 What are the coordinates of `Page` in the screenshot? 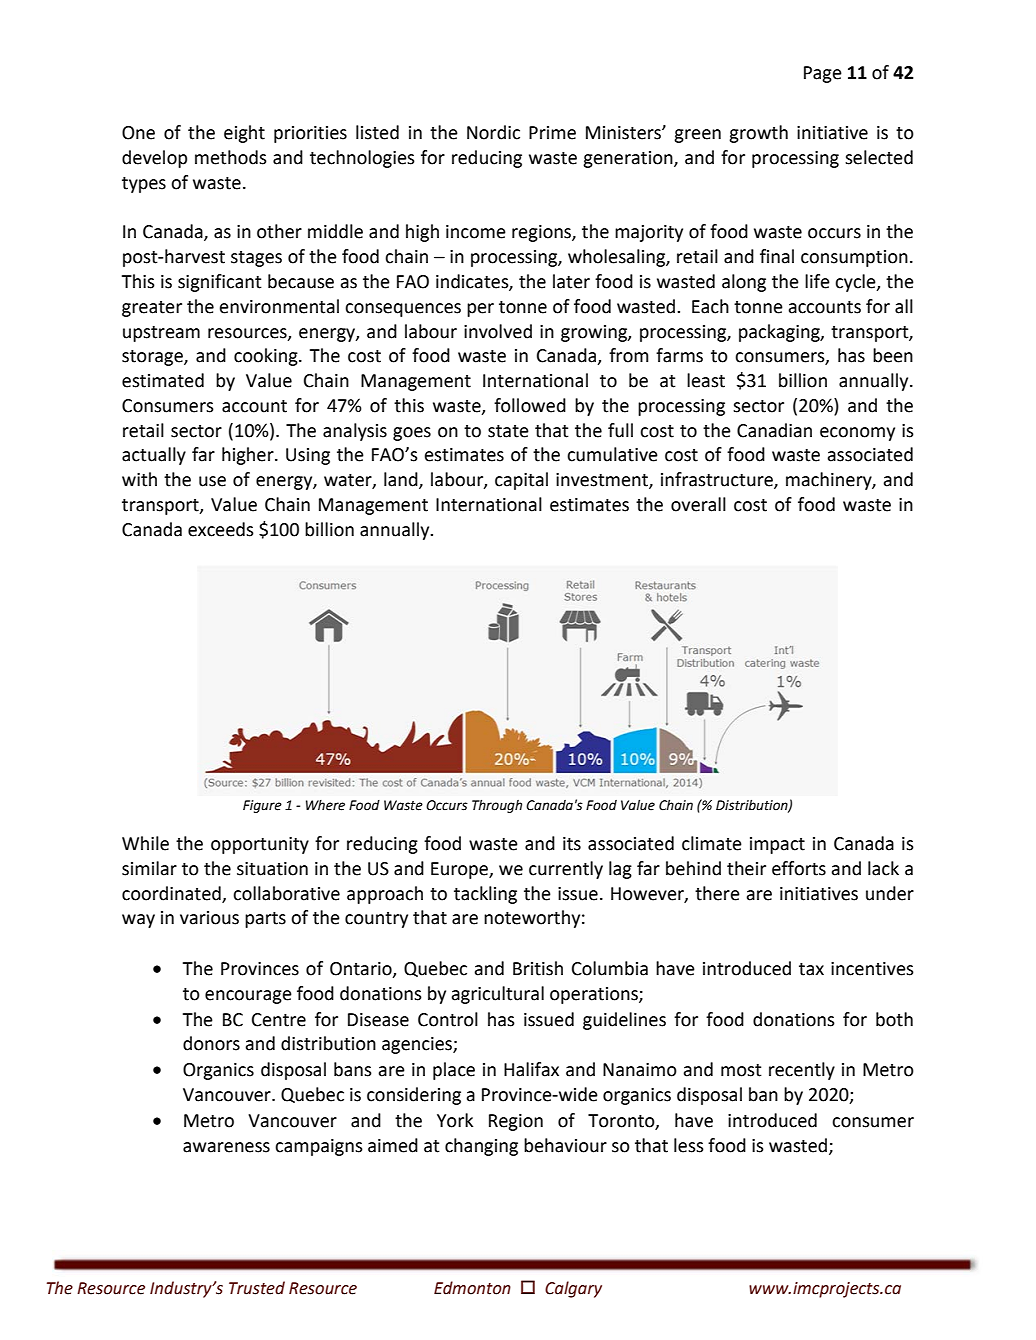 It's located at (823, 74).
